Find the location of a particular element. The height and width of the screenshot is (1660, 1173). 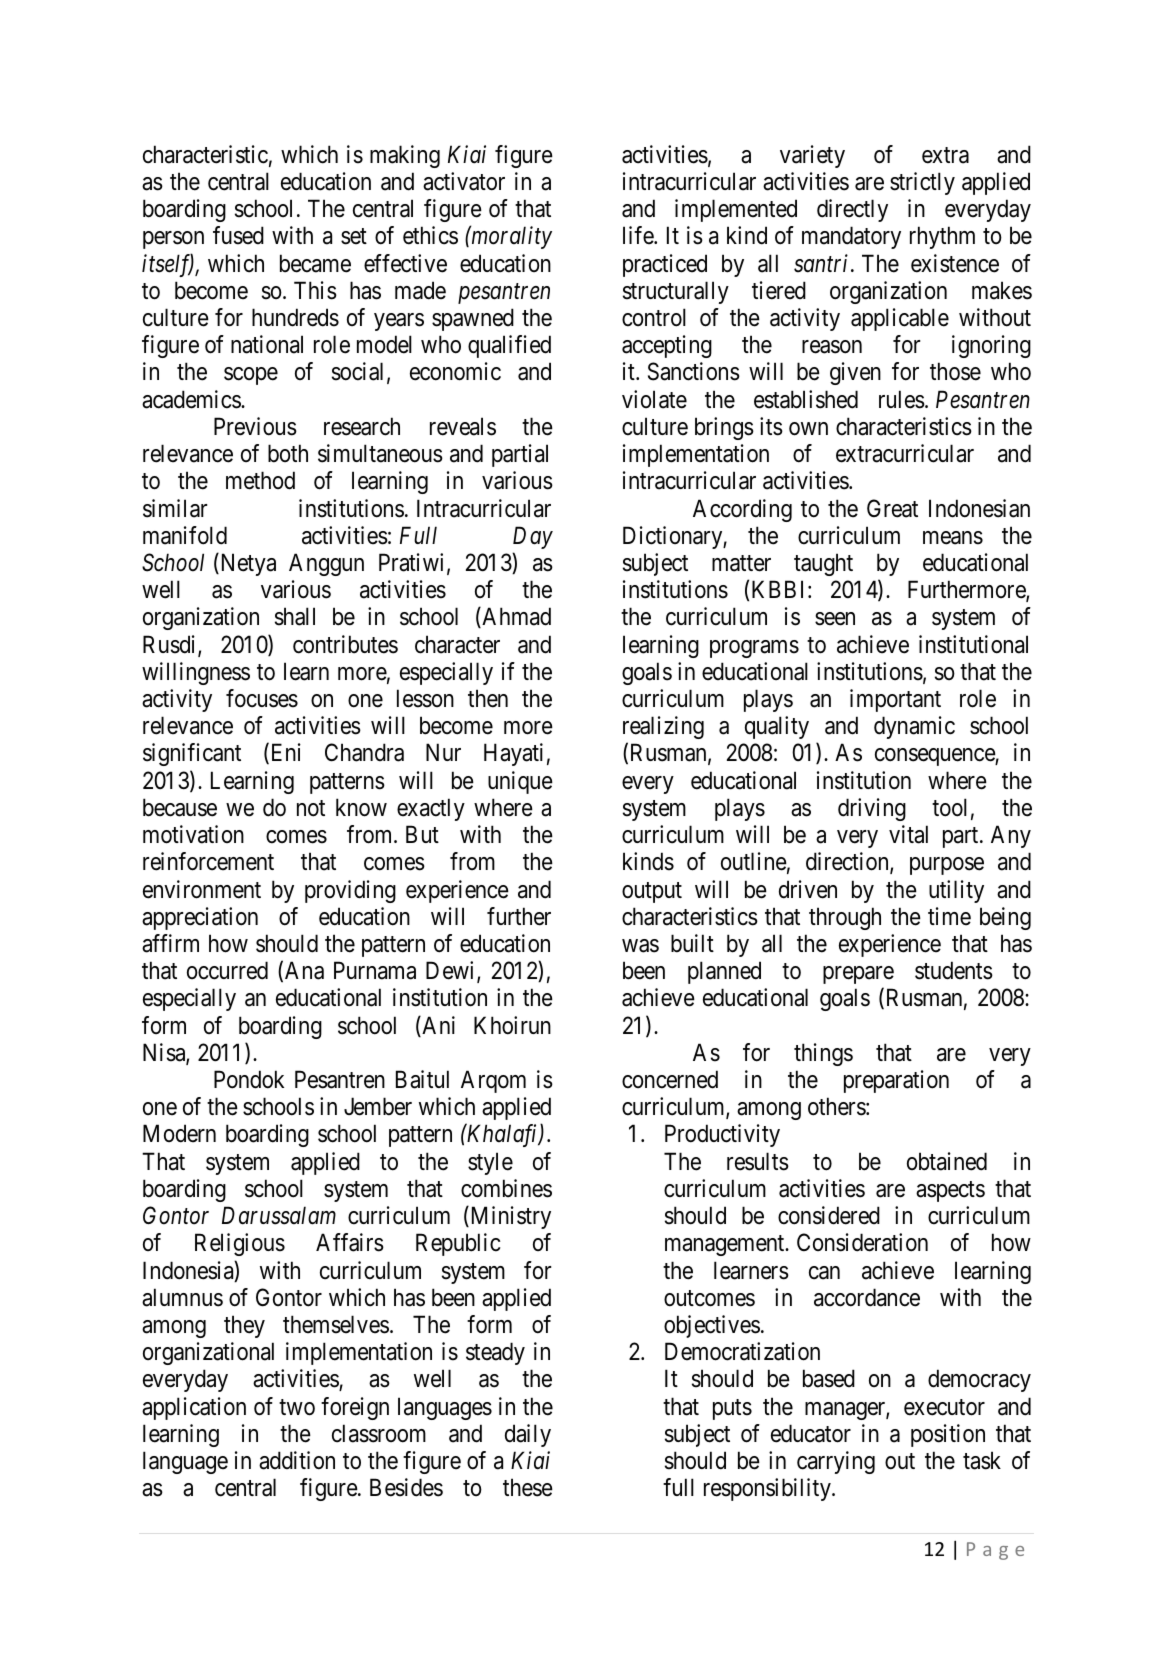

strictly is located at coordinates (922, 183).
